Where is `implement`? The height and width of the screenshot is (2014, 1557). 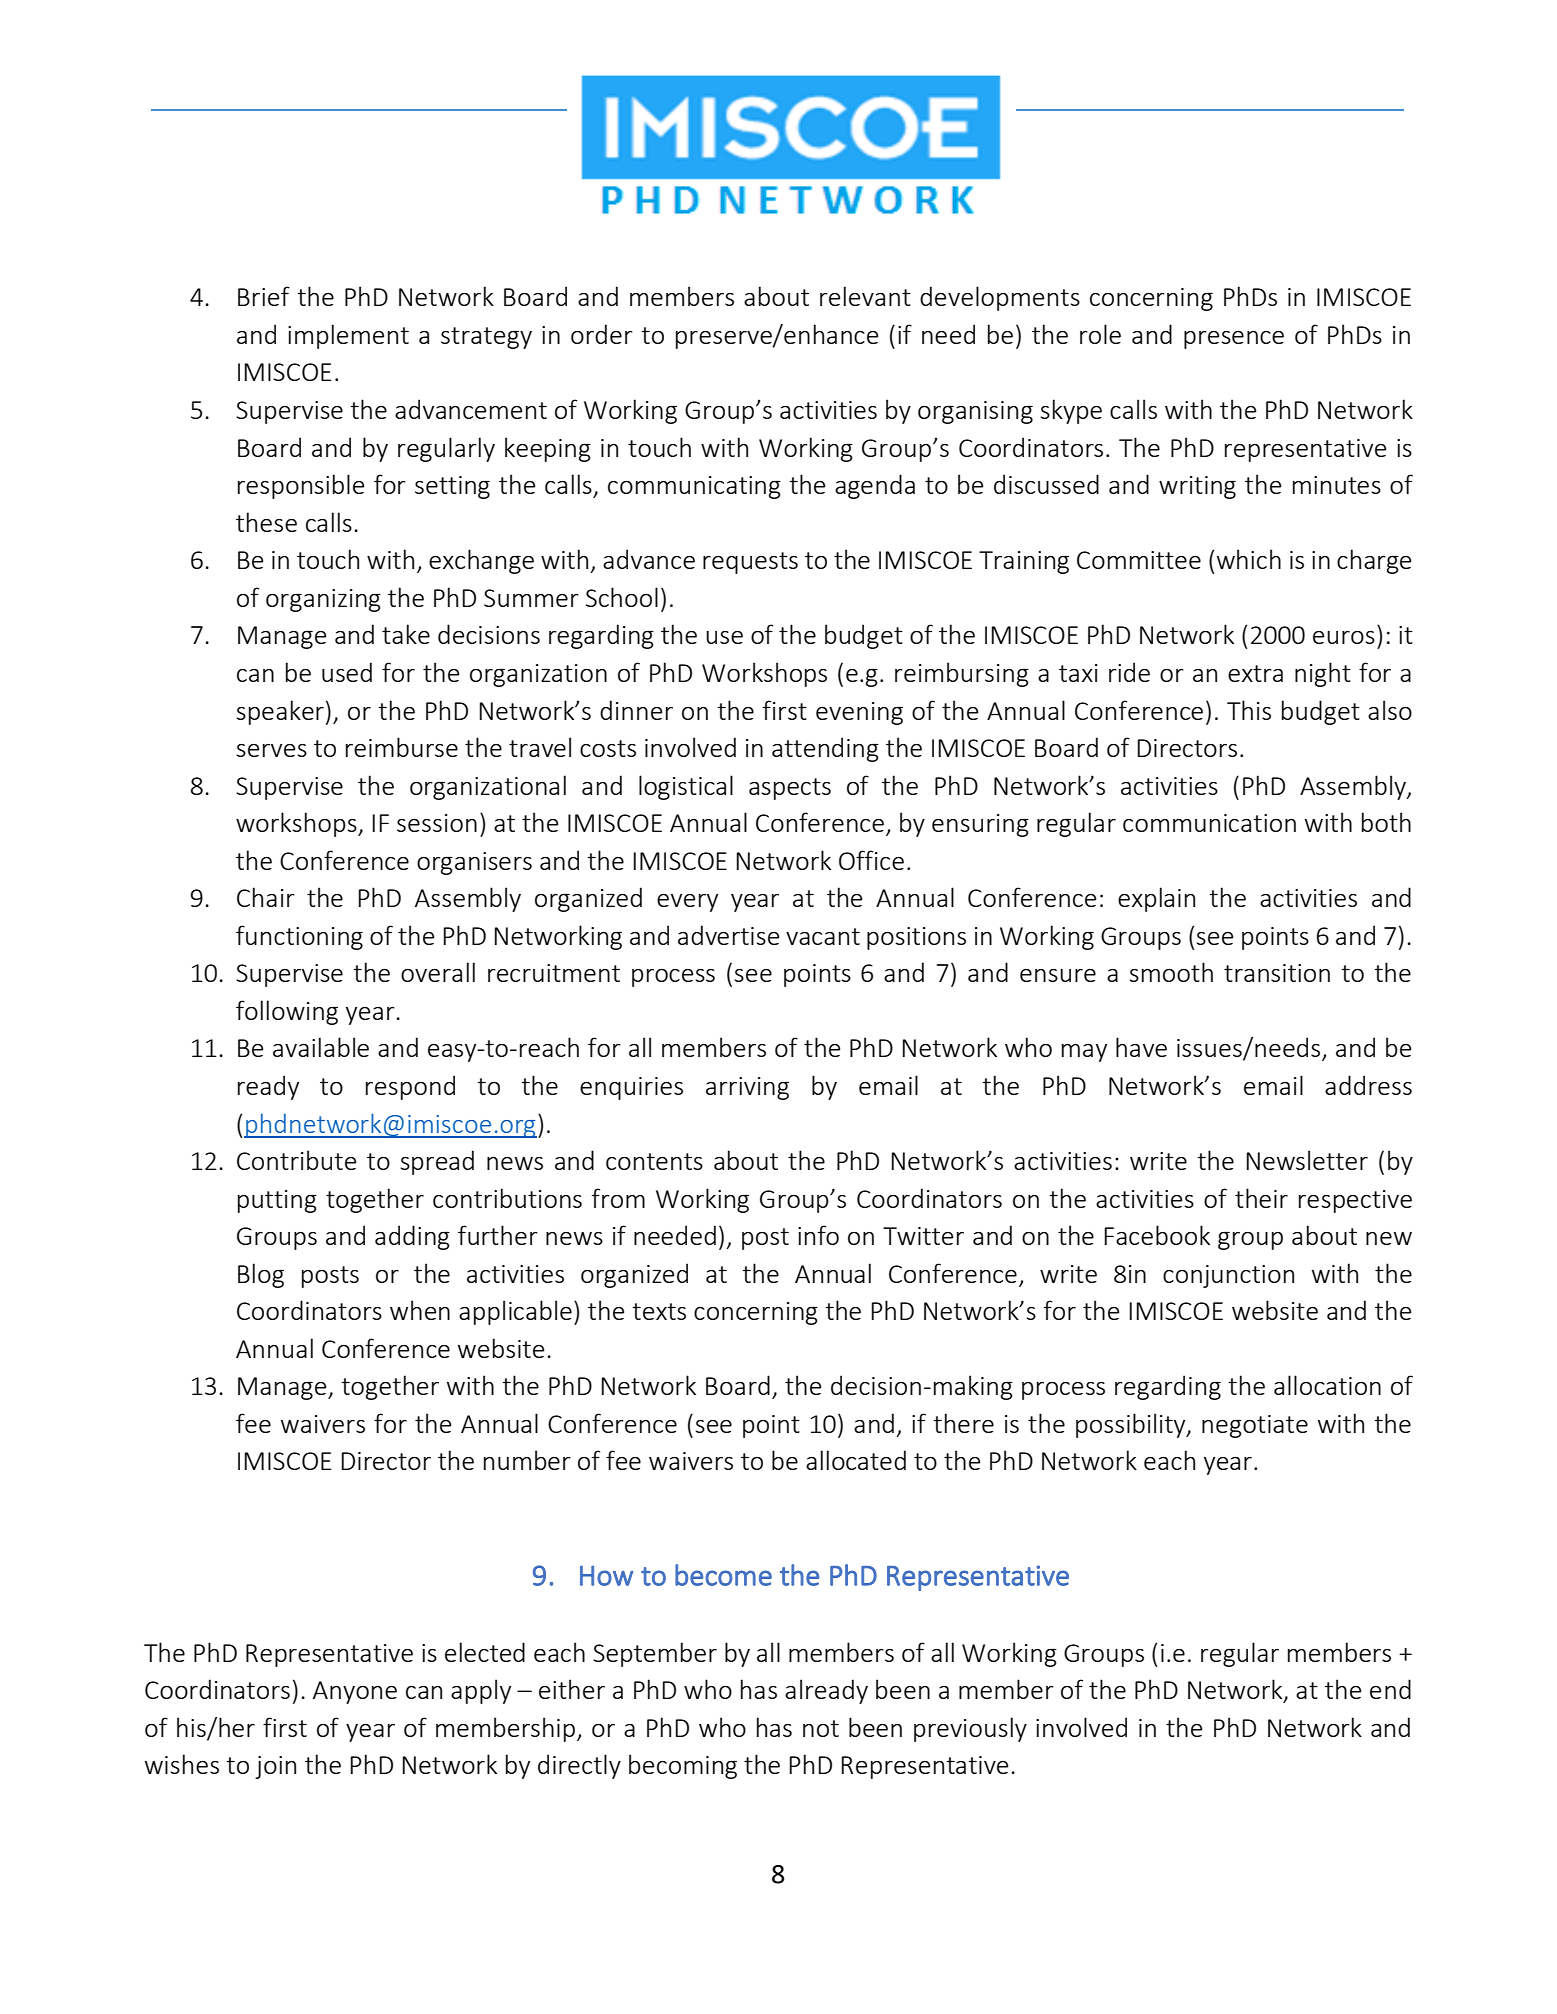 implement is located at coordinates (348, 336).
